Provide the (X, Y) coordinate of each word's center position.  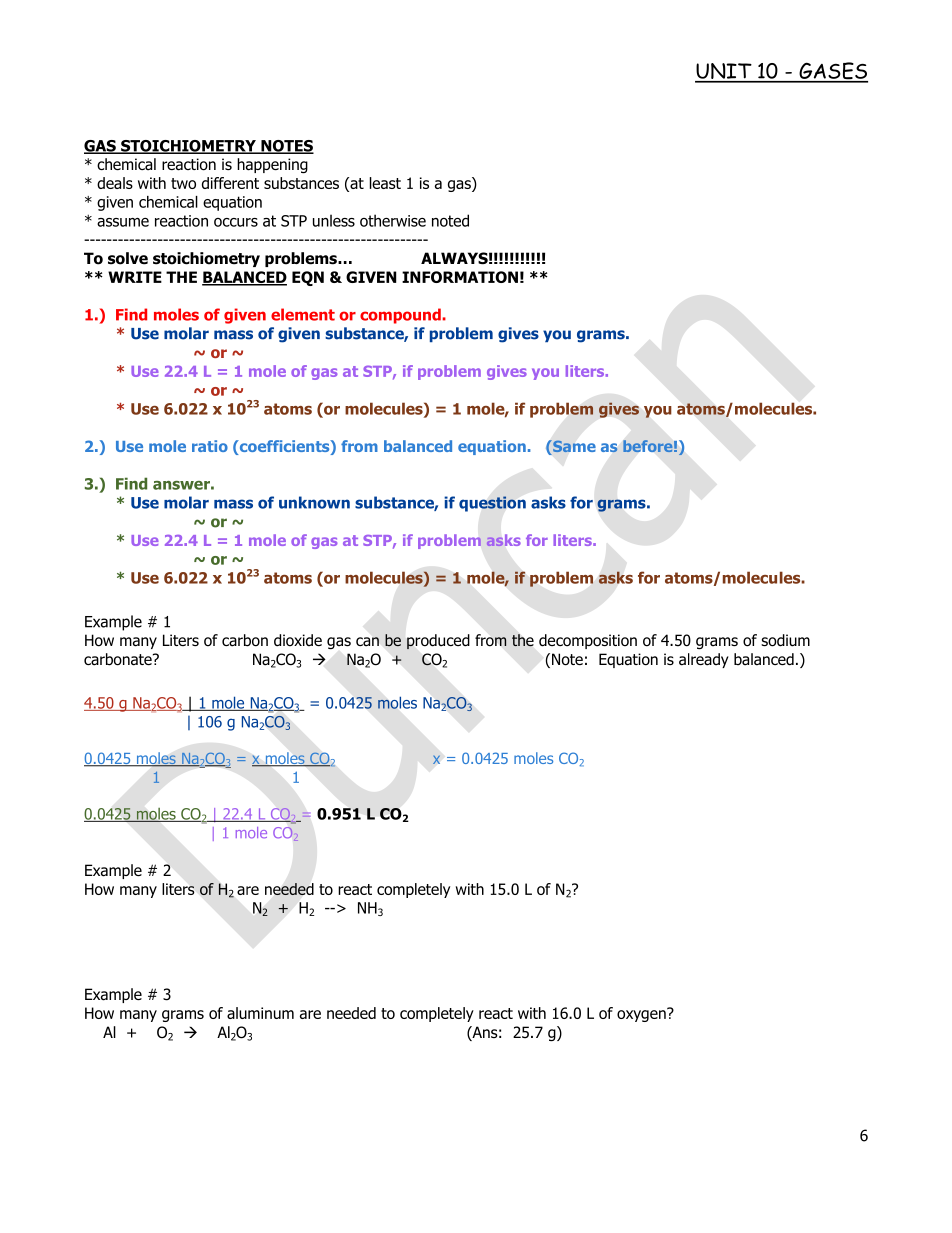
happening (272, 165)
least (385, 183)
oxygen (642, 1015)
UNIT (724, 72)
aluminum (260, 1013)
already (704, 660)
